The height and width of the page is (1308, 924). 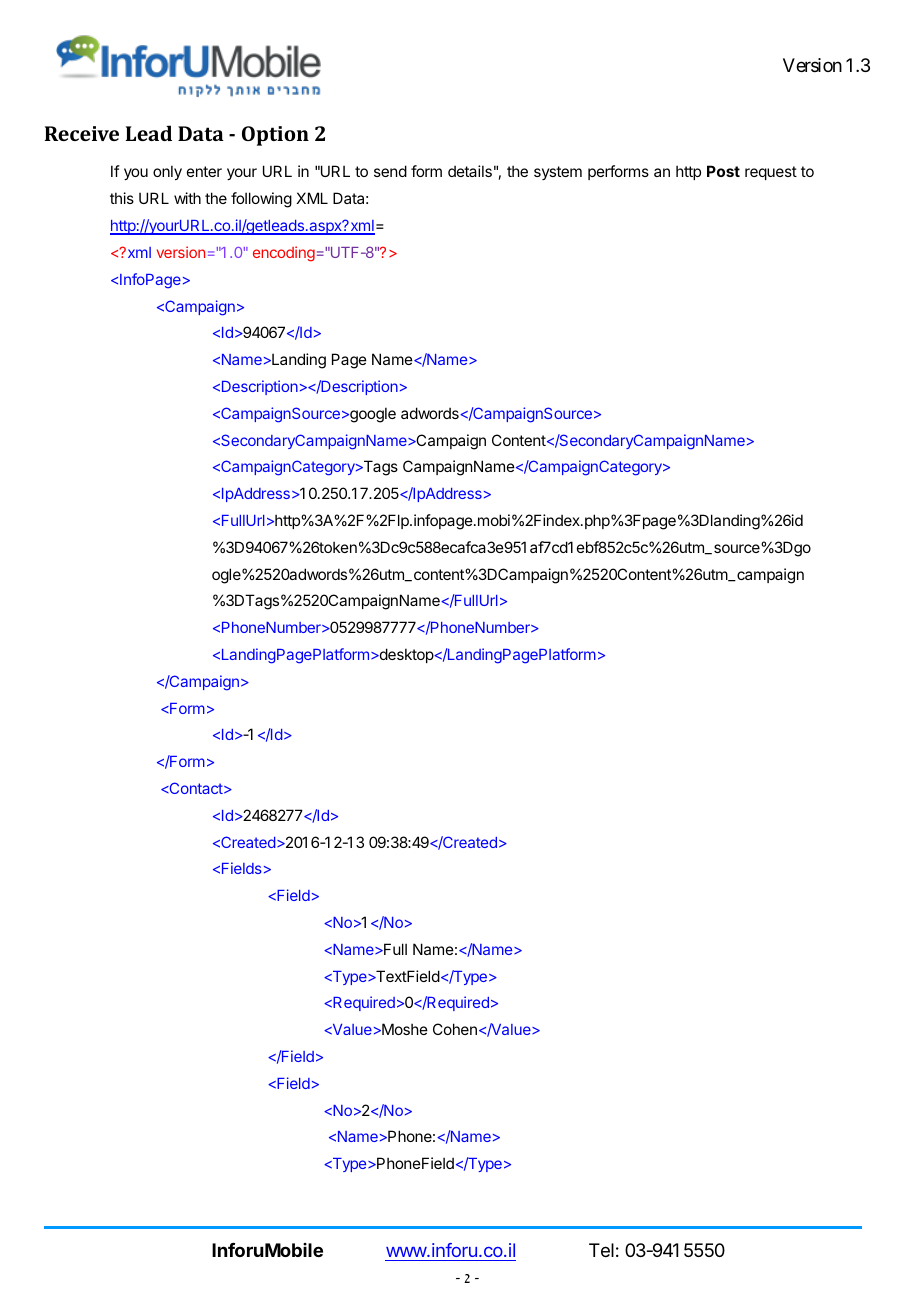 What do you see at coordinates (390, 171) in the page?
I see `send` at bounding box center [390, 171].
